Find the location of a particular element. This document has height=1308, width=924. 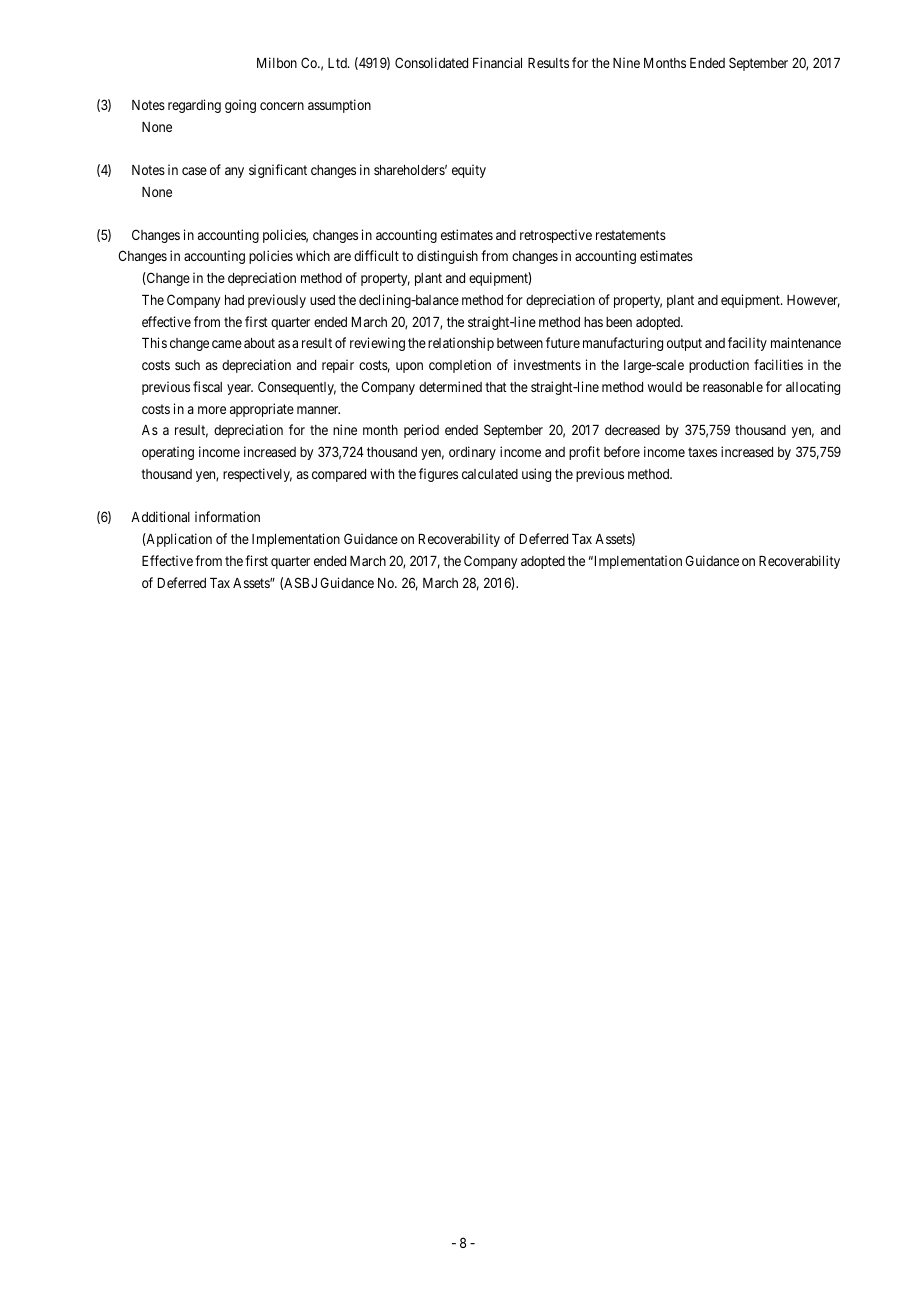

going is located at coordinates (240, 106).
